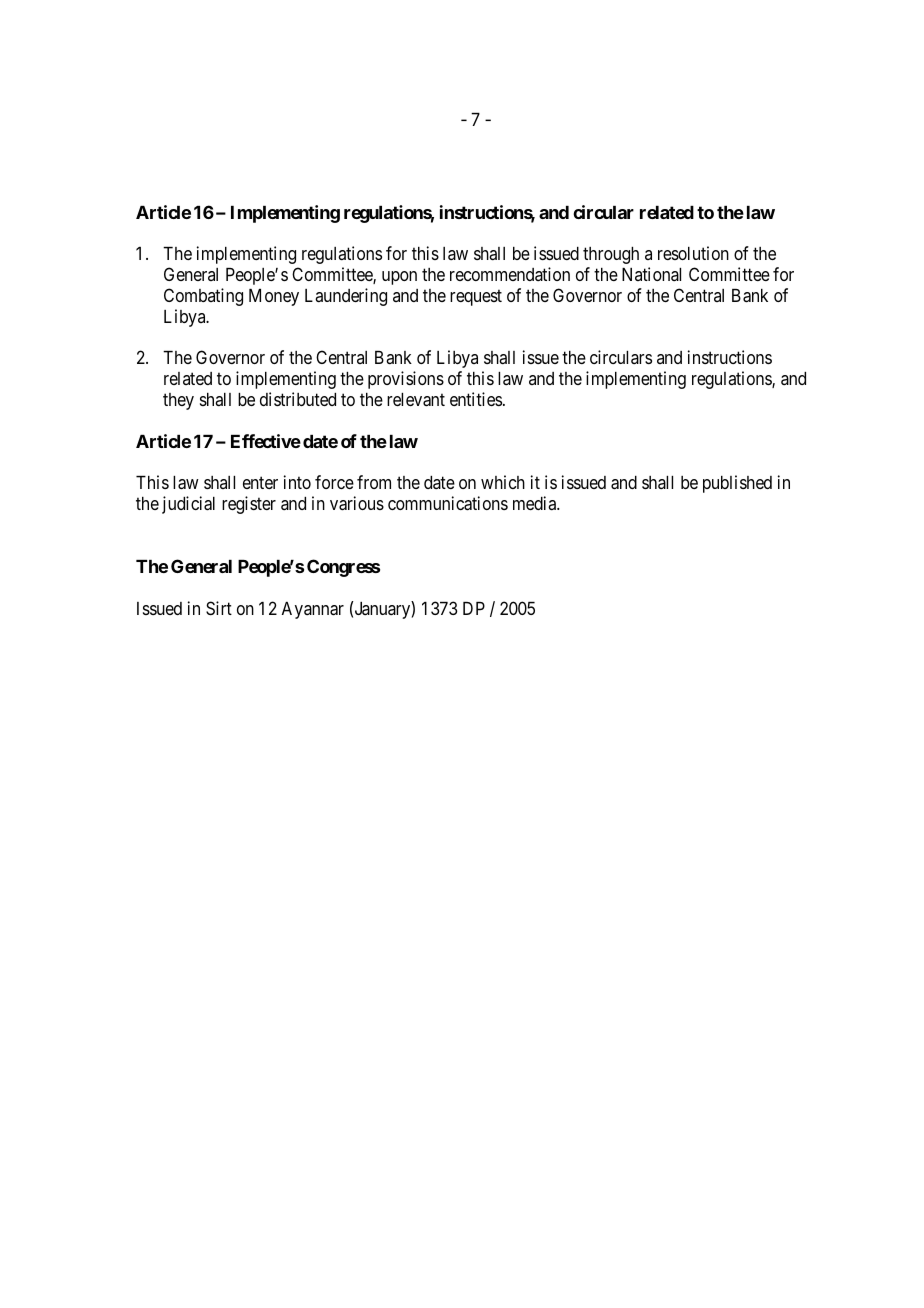 The image size is (924, 1308). What do you see at coordinates (203, 297) in the page?
I see `Combating` at bounding box center [203, 297].
